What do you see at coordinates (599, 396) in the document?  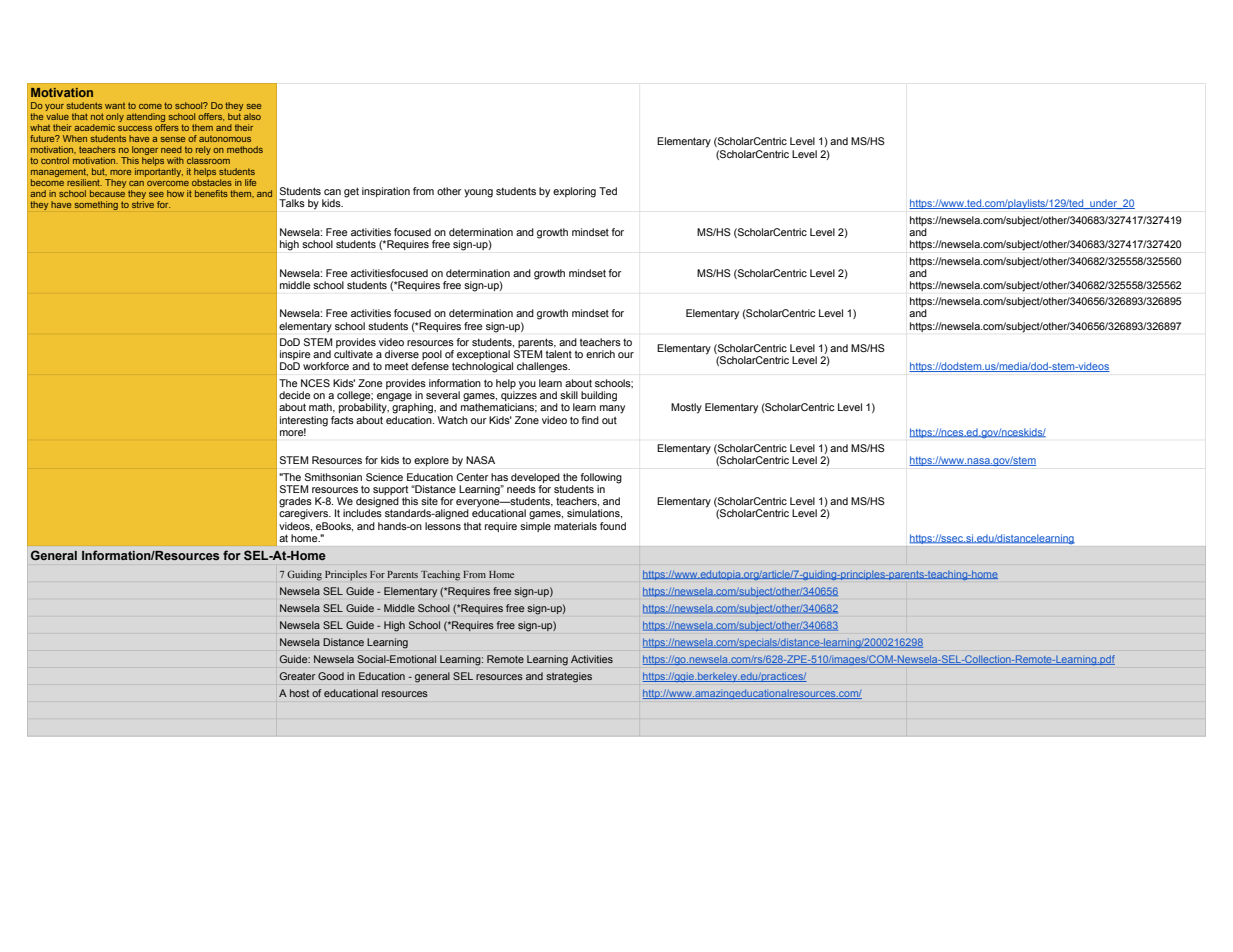 I see `building` at bounding box center [599, 396].
